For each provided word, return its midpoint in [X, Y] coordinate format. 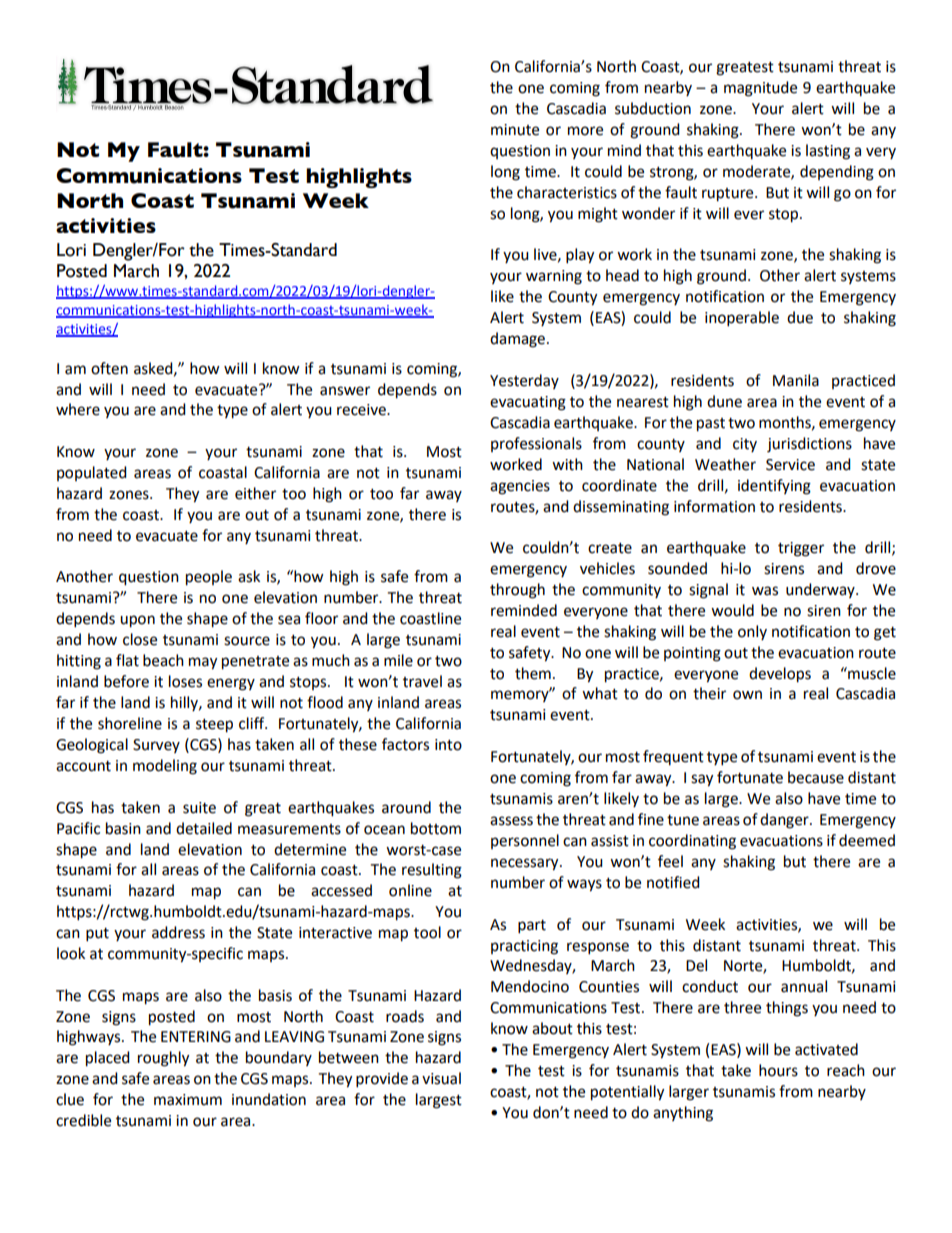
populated [92, 473]
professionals [536, 444]
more [585, 131]
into [448, 745]
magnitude [760, 89]
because [816, 777]
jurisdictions [809, 445]
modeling [165, 767]
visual [441, 1078]
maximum [188, 1100]
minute [515, 130]
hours [778, 1070]
